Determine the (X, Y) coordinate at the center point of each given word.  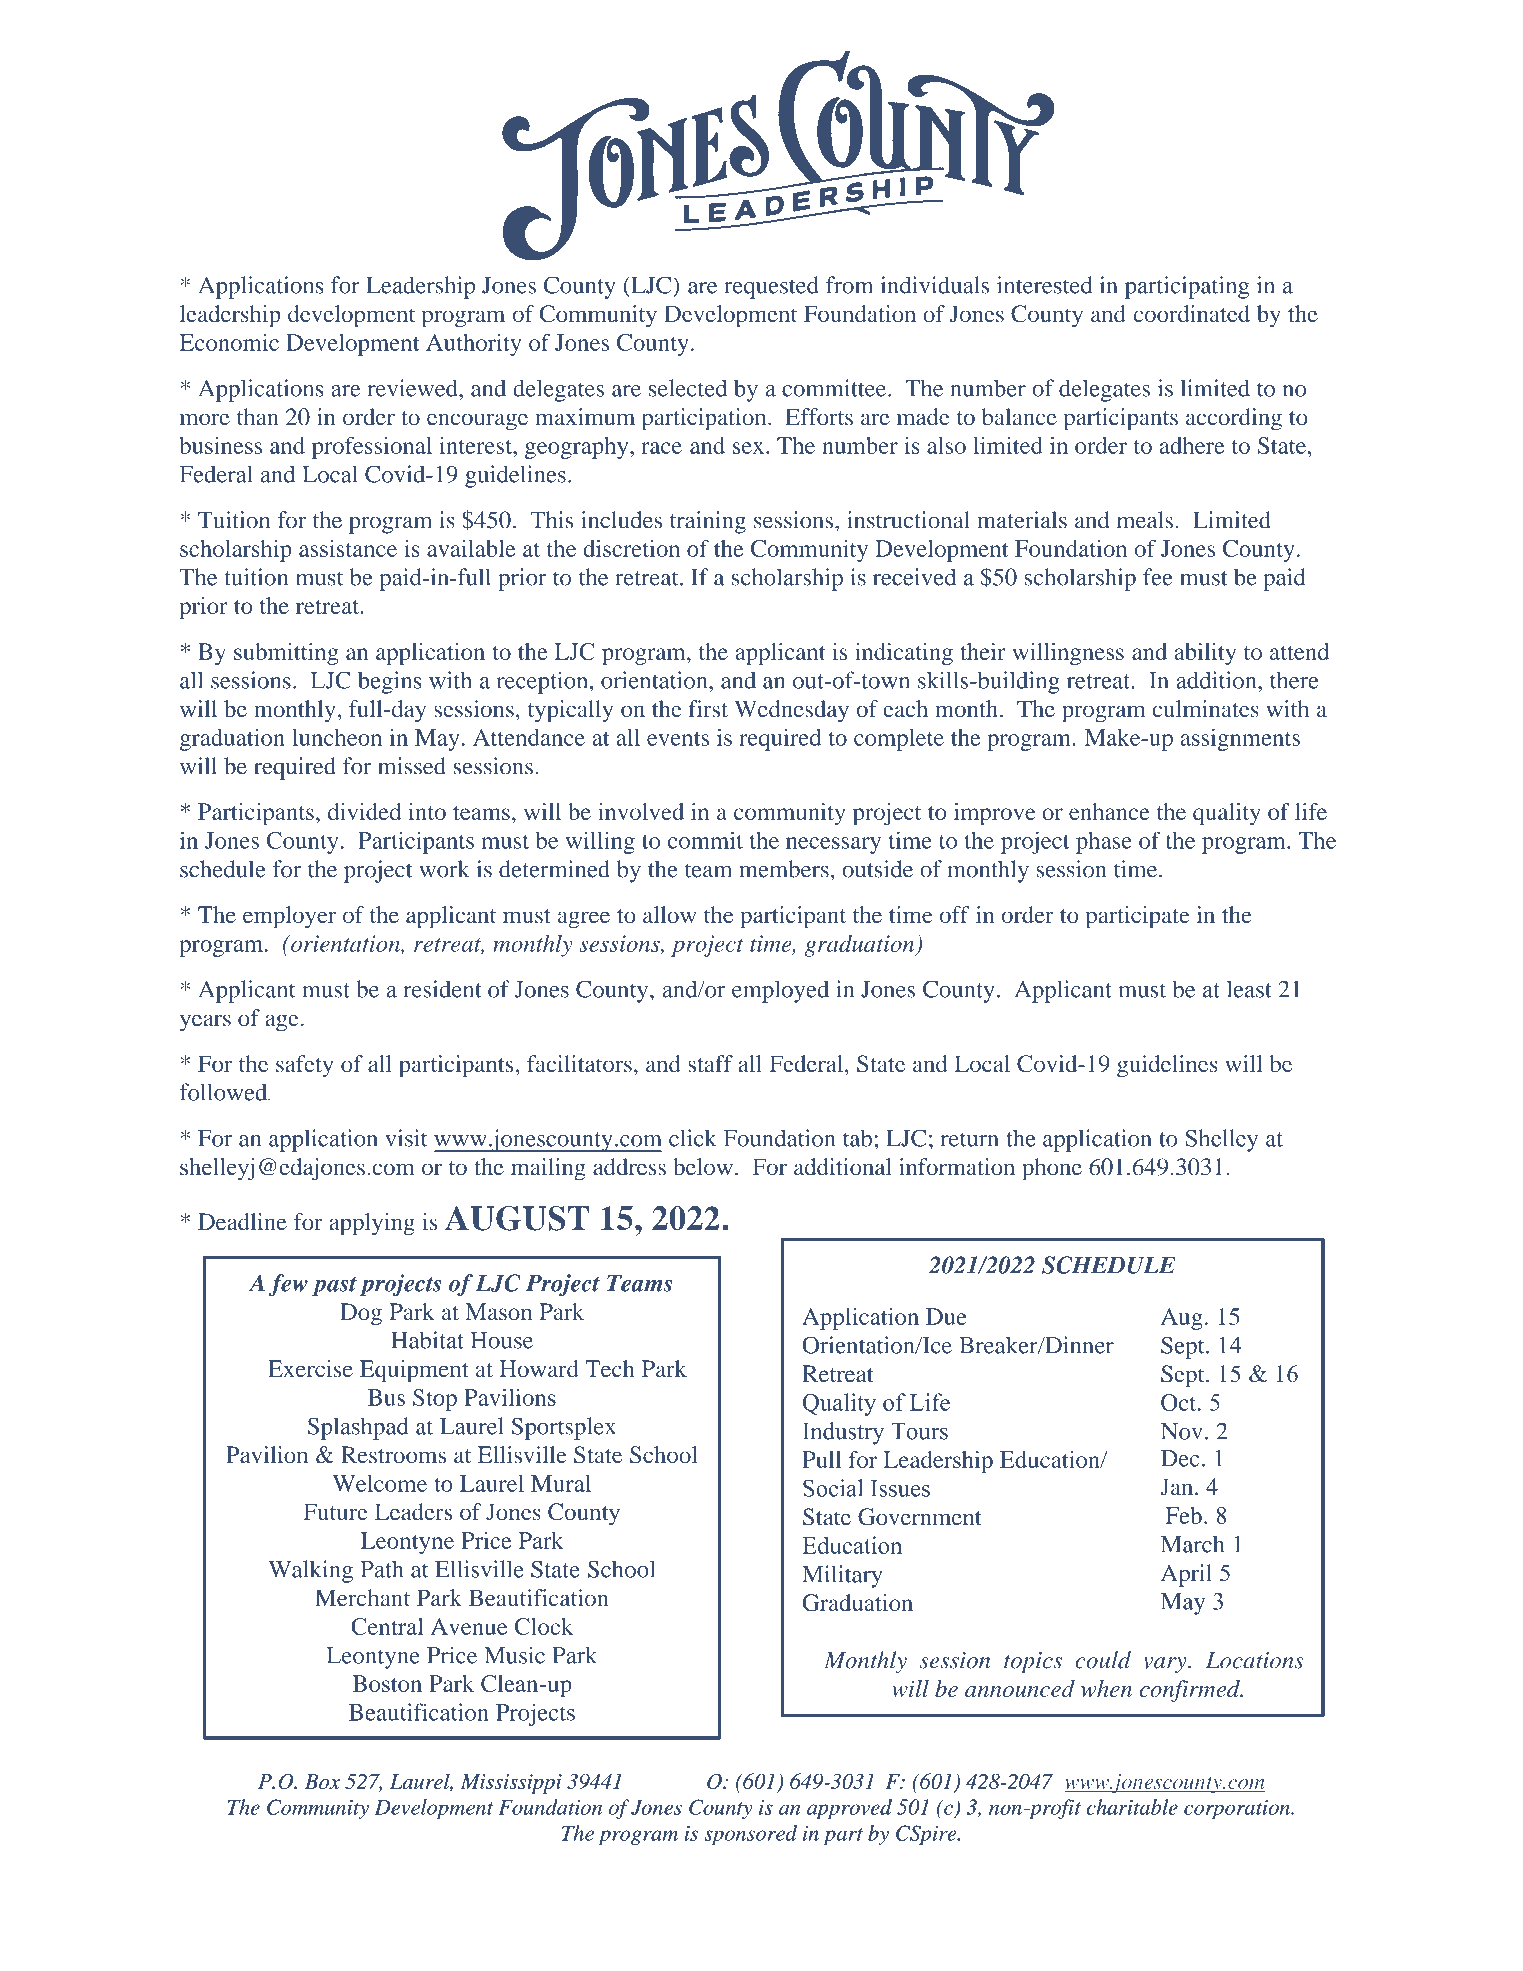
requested (771, 287)
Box (322, 1781)
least (1249, 989)
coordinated (1192, 313)
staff (710, 1063)
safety (304, 1066)
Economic (229, 342)
